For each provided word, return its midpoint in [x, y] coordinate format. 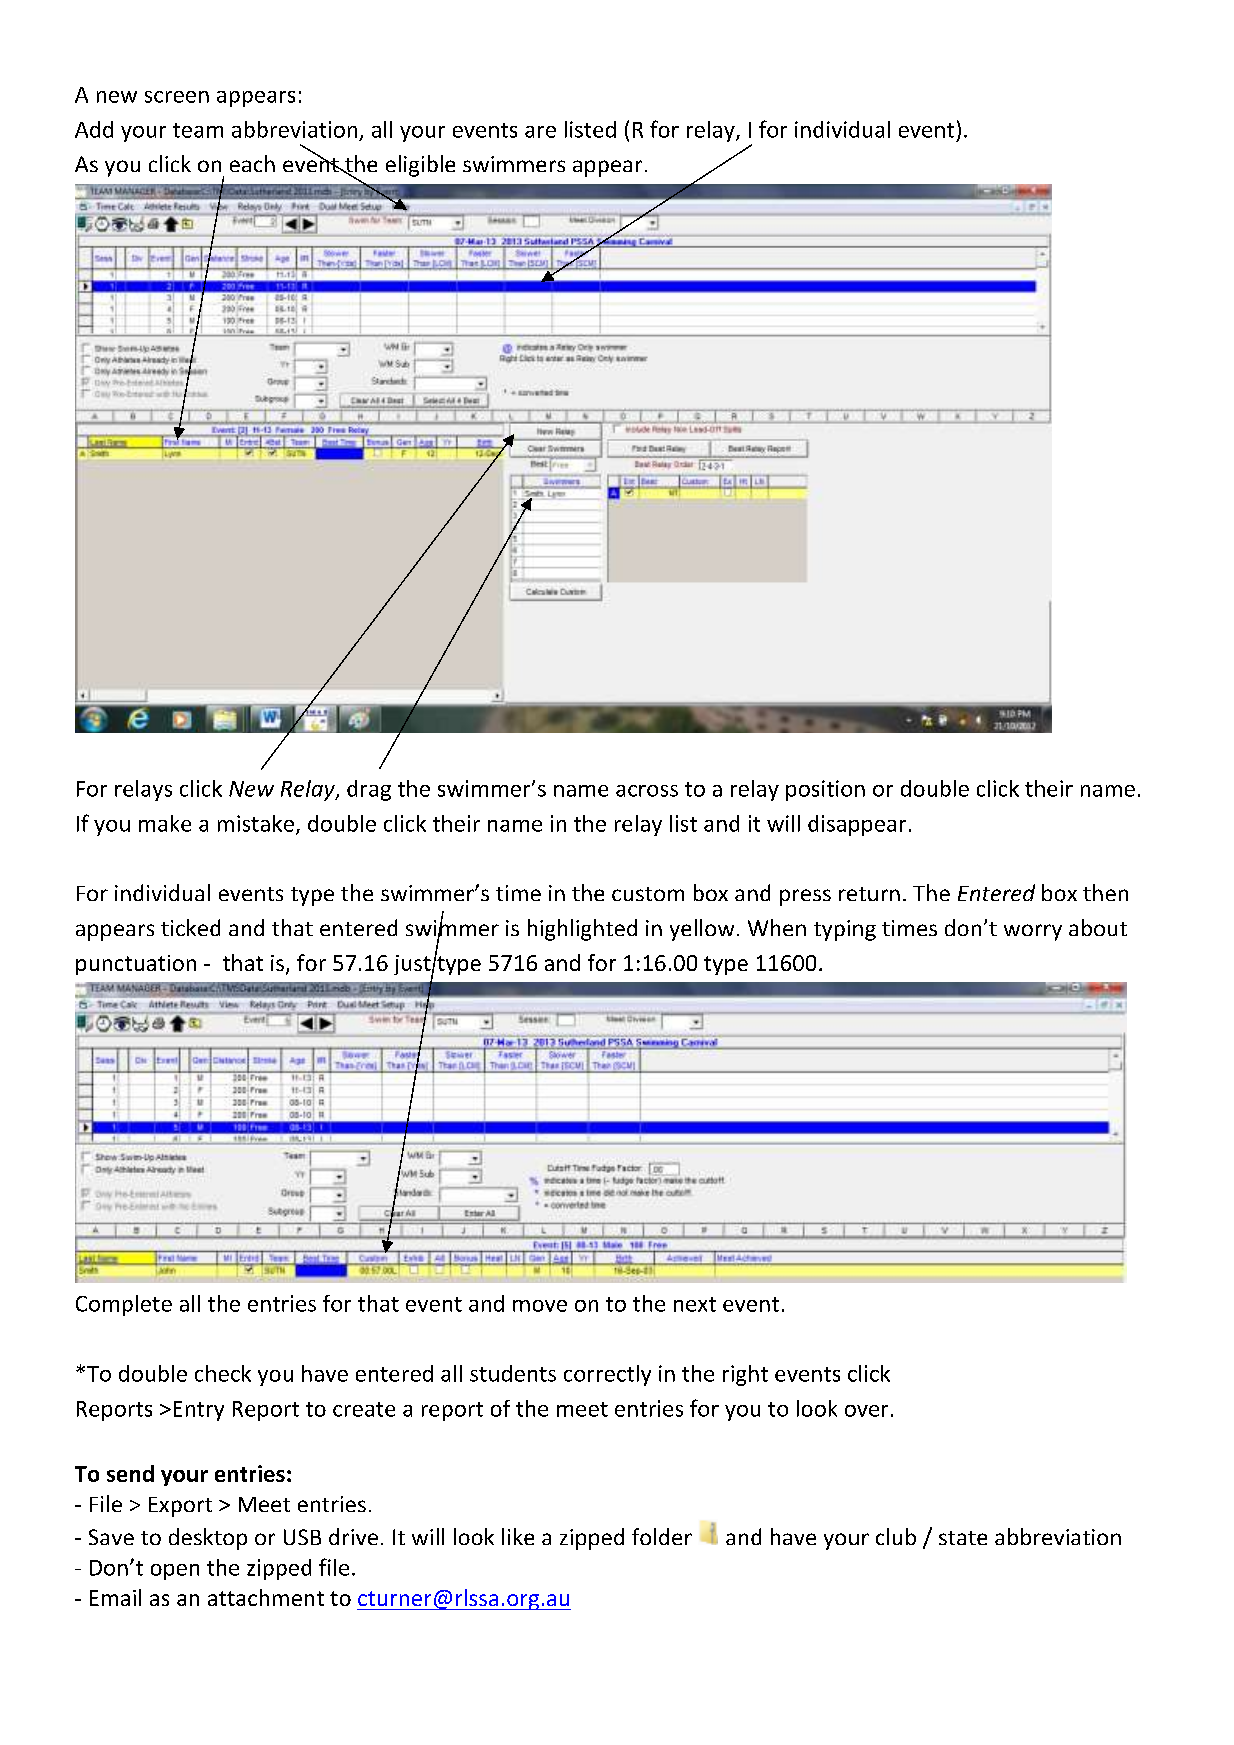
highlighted [582, 930]
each [252, 163]
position [825, 790]
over [866, 1411]
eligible [420, 166]
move [540, 1306]
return [869, 894]
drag [369, 790]
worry [1033, 932]
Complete [124, 1305]
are [540, 132]
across [647, 791]
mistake [256, 823]
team [198, 130]
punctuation [136, 965]
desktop [208, 1539]
